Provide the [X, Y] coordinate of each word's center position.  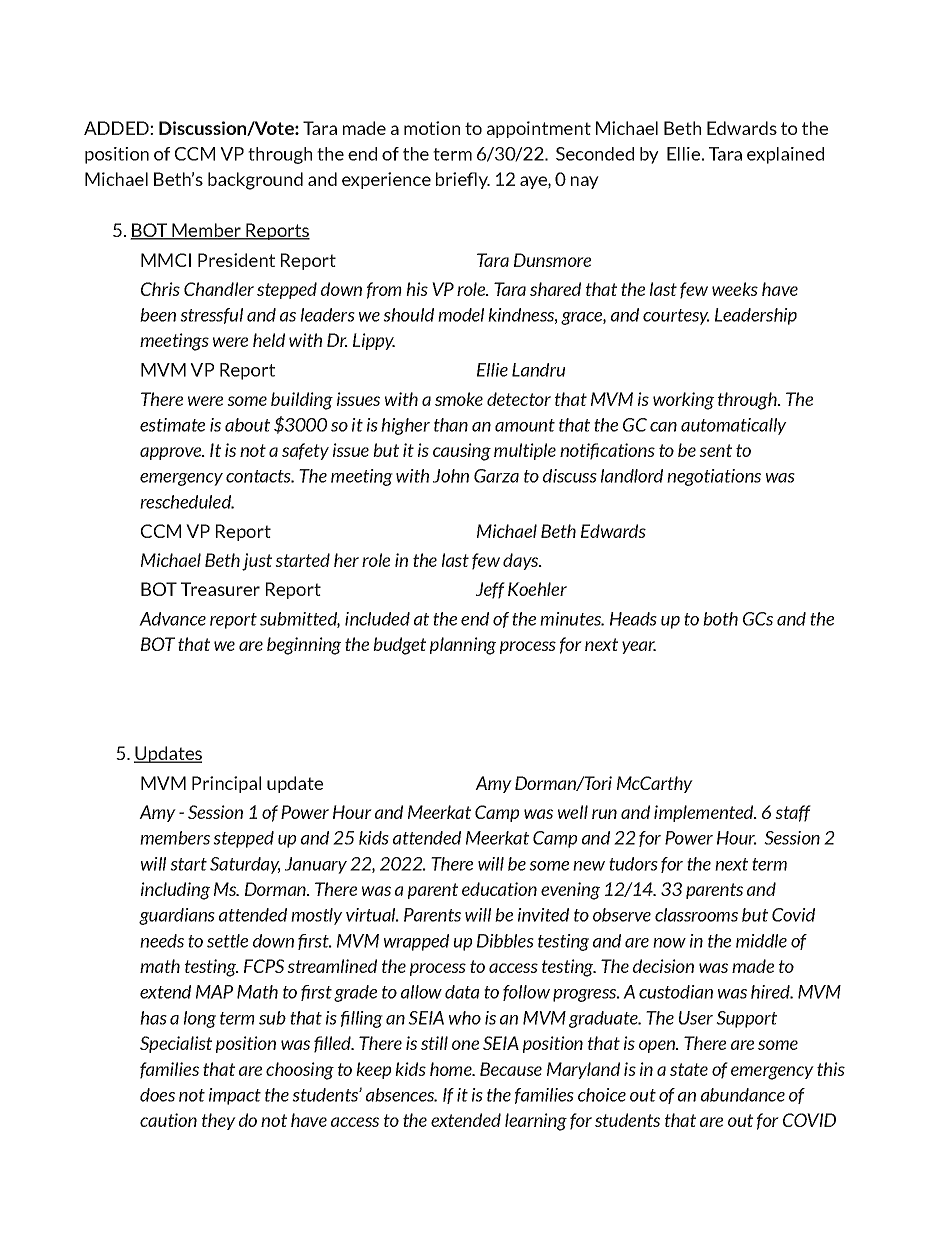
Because [511, 1069]
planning [463, 646]
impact [235, 1096]
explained [785, 155]
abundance [743, 1095]
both [720, 619]
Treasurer [220, 589]
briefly [463, 180]
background [255, 181]
